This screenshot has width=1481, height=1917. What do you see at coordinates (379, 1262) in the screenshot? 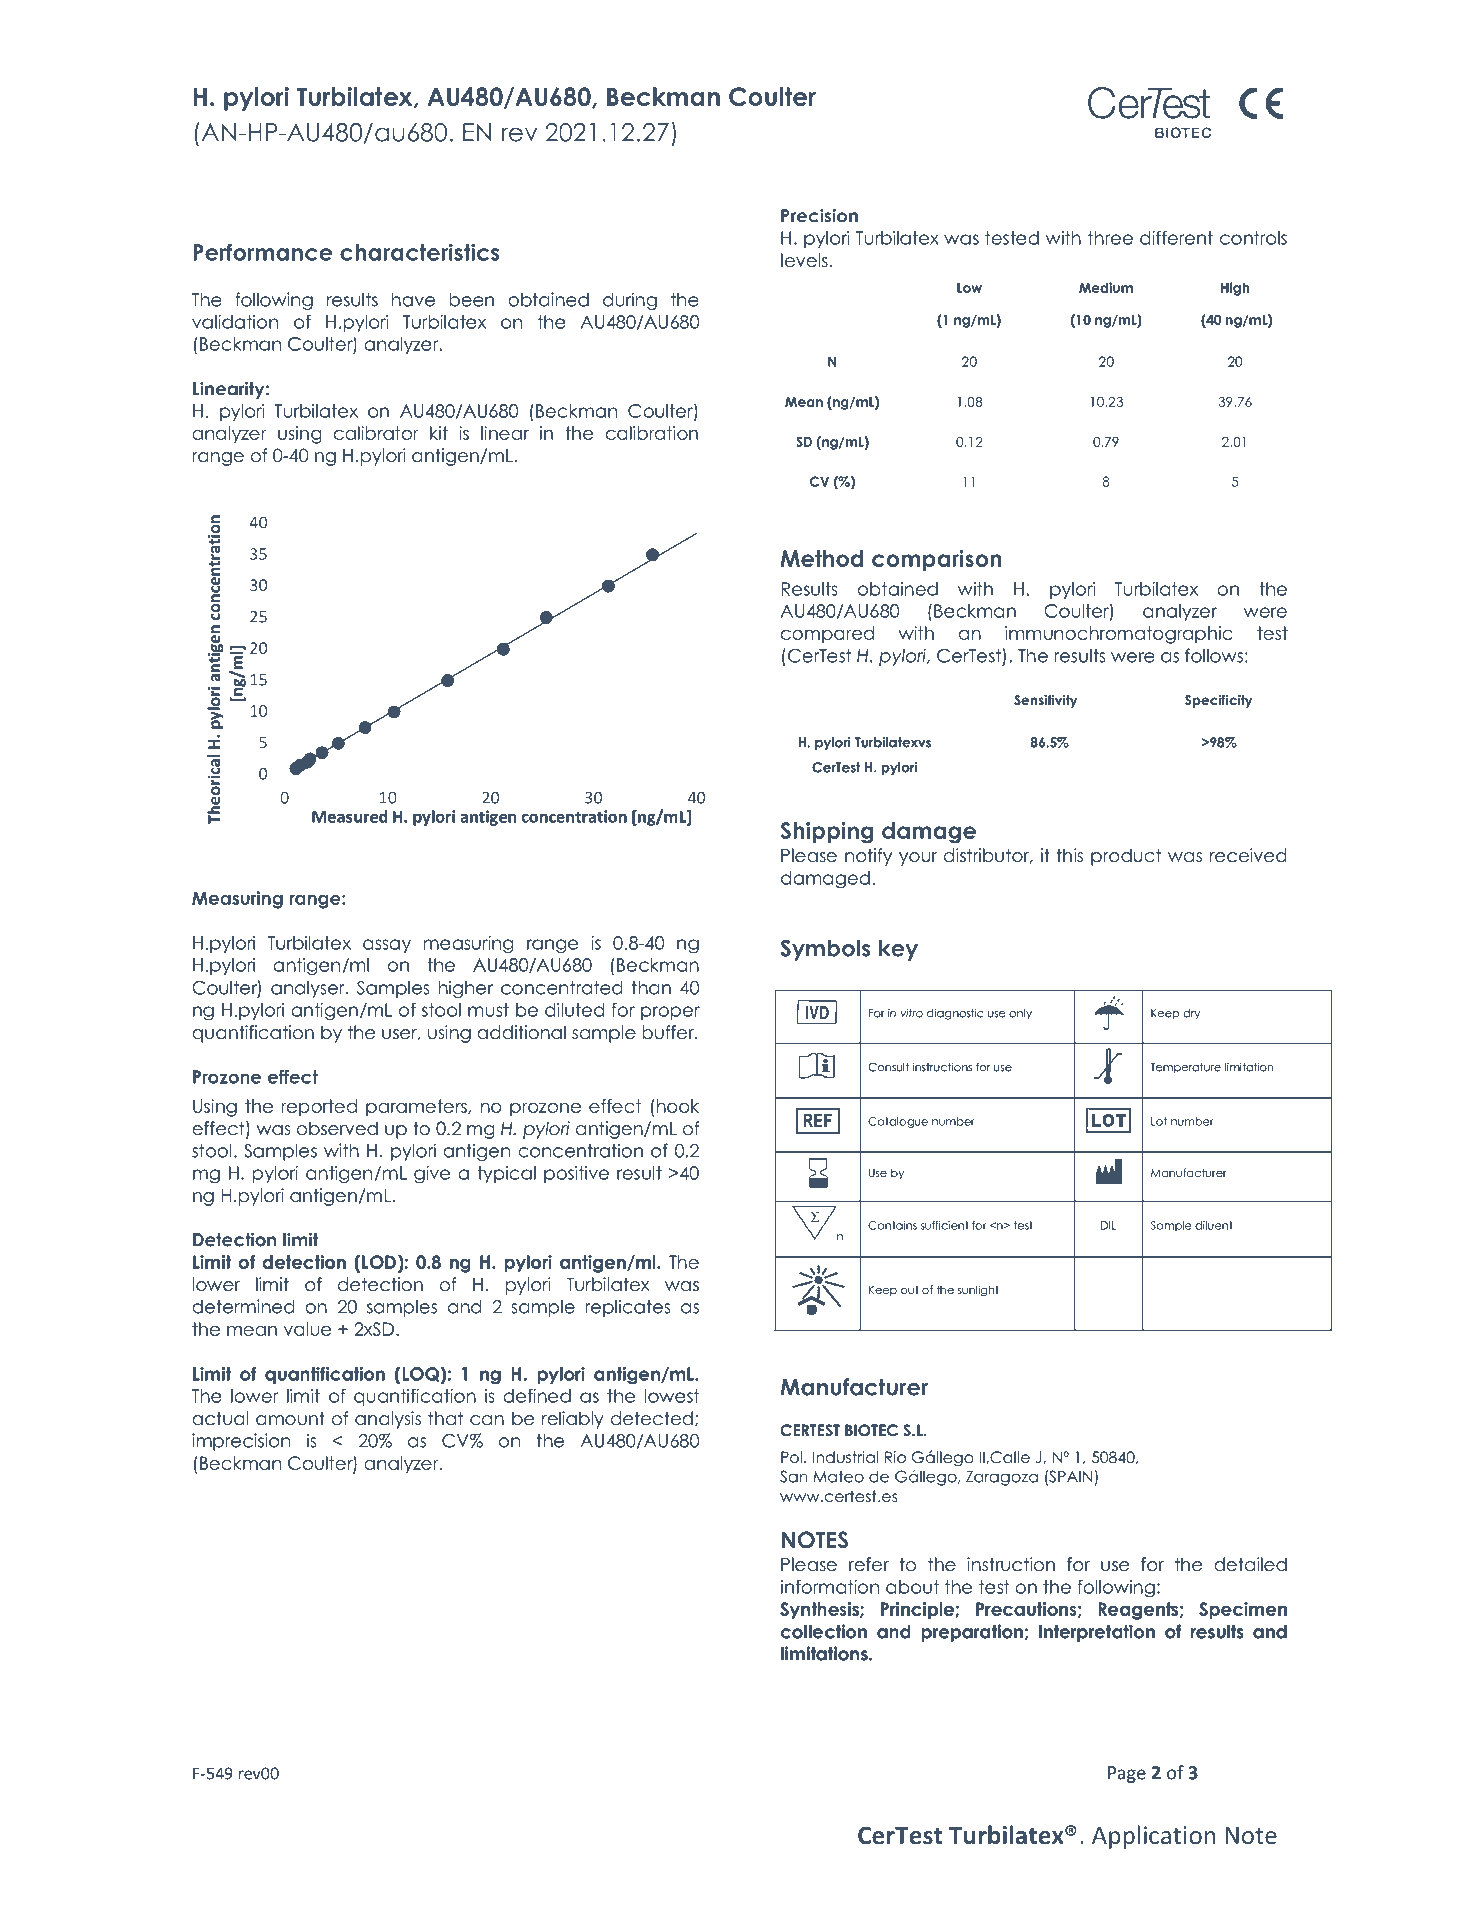
I see `LOD` at bounding box center [379, 1262].
